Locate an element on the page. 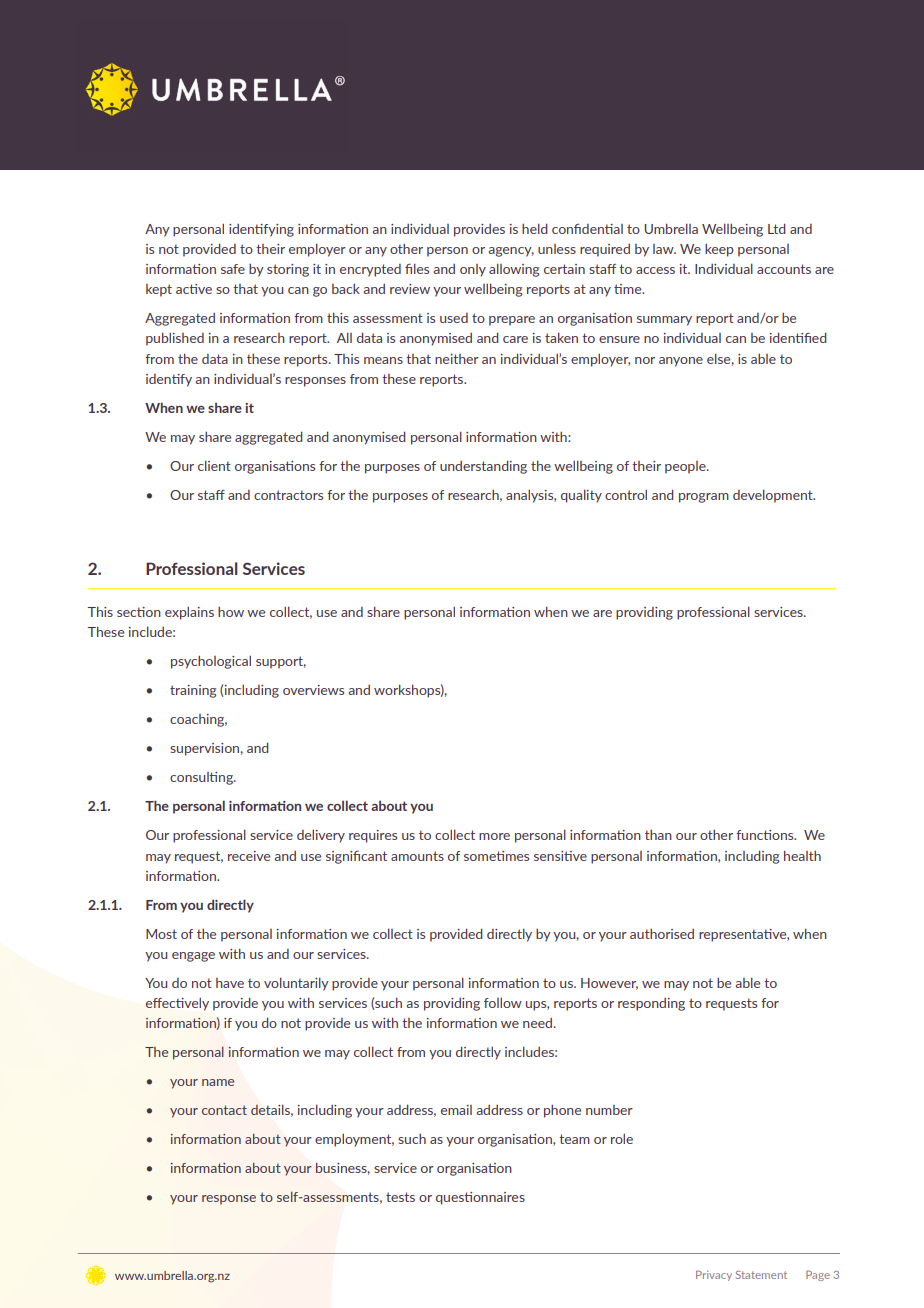  engage is located at coordinates (193, 957).
